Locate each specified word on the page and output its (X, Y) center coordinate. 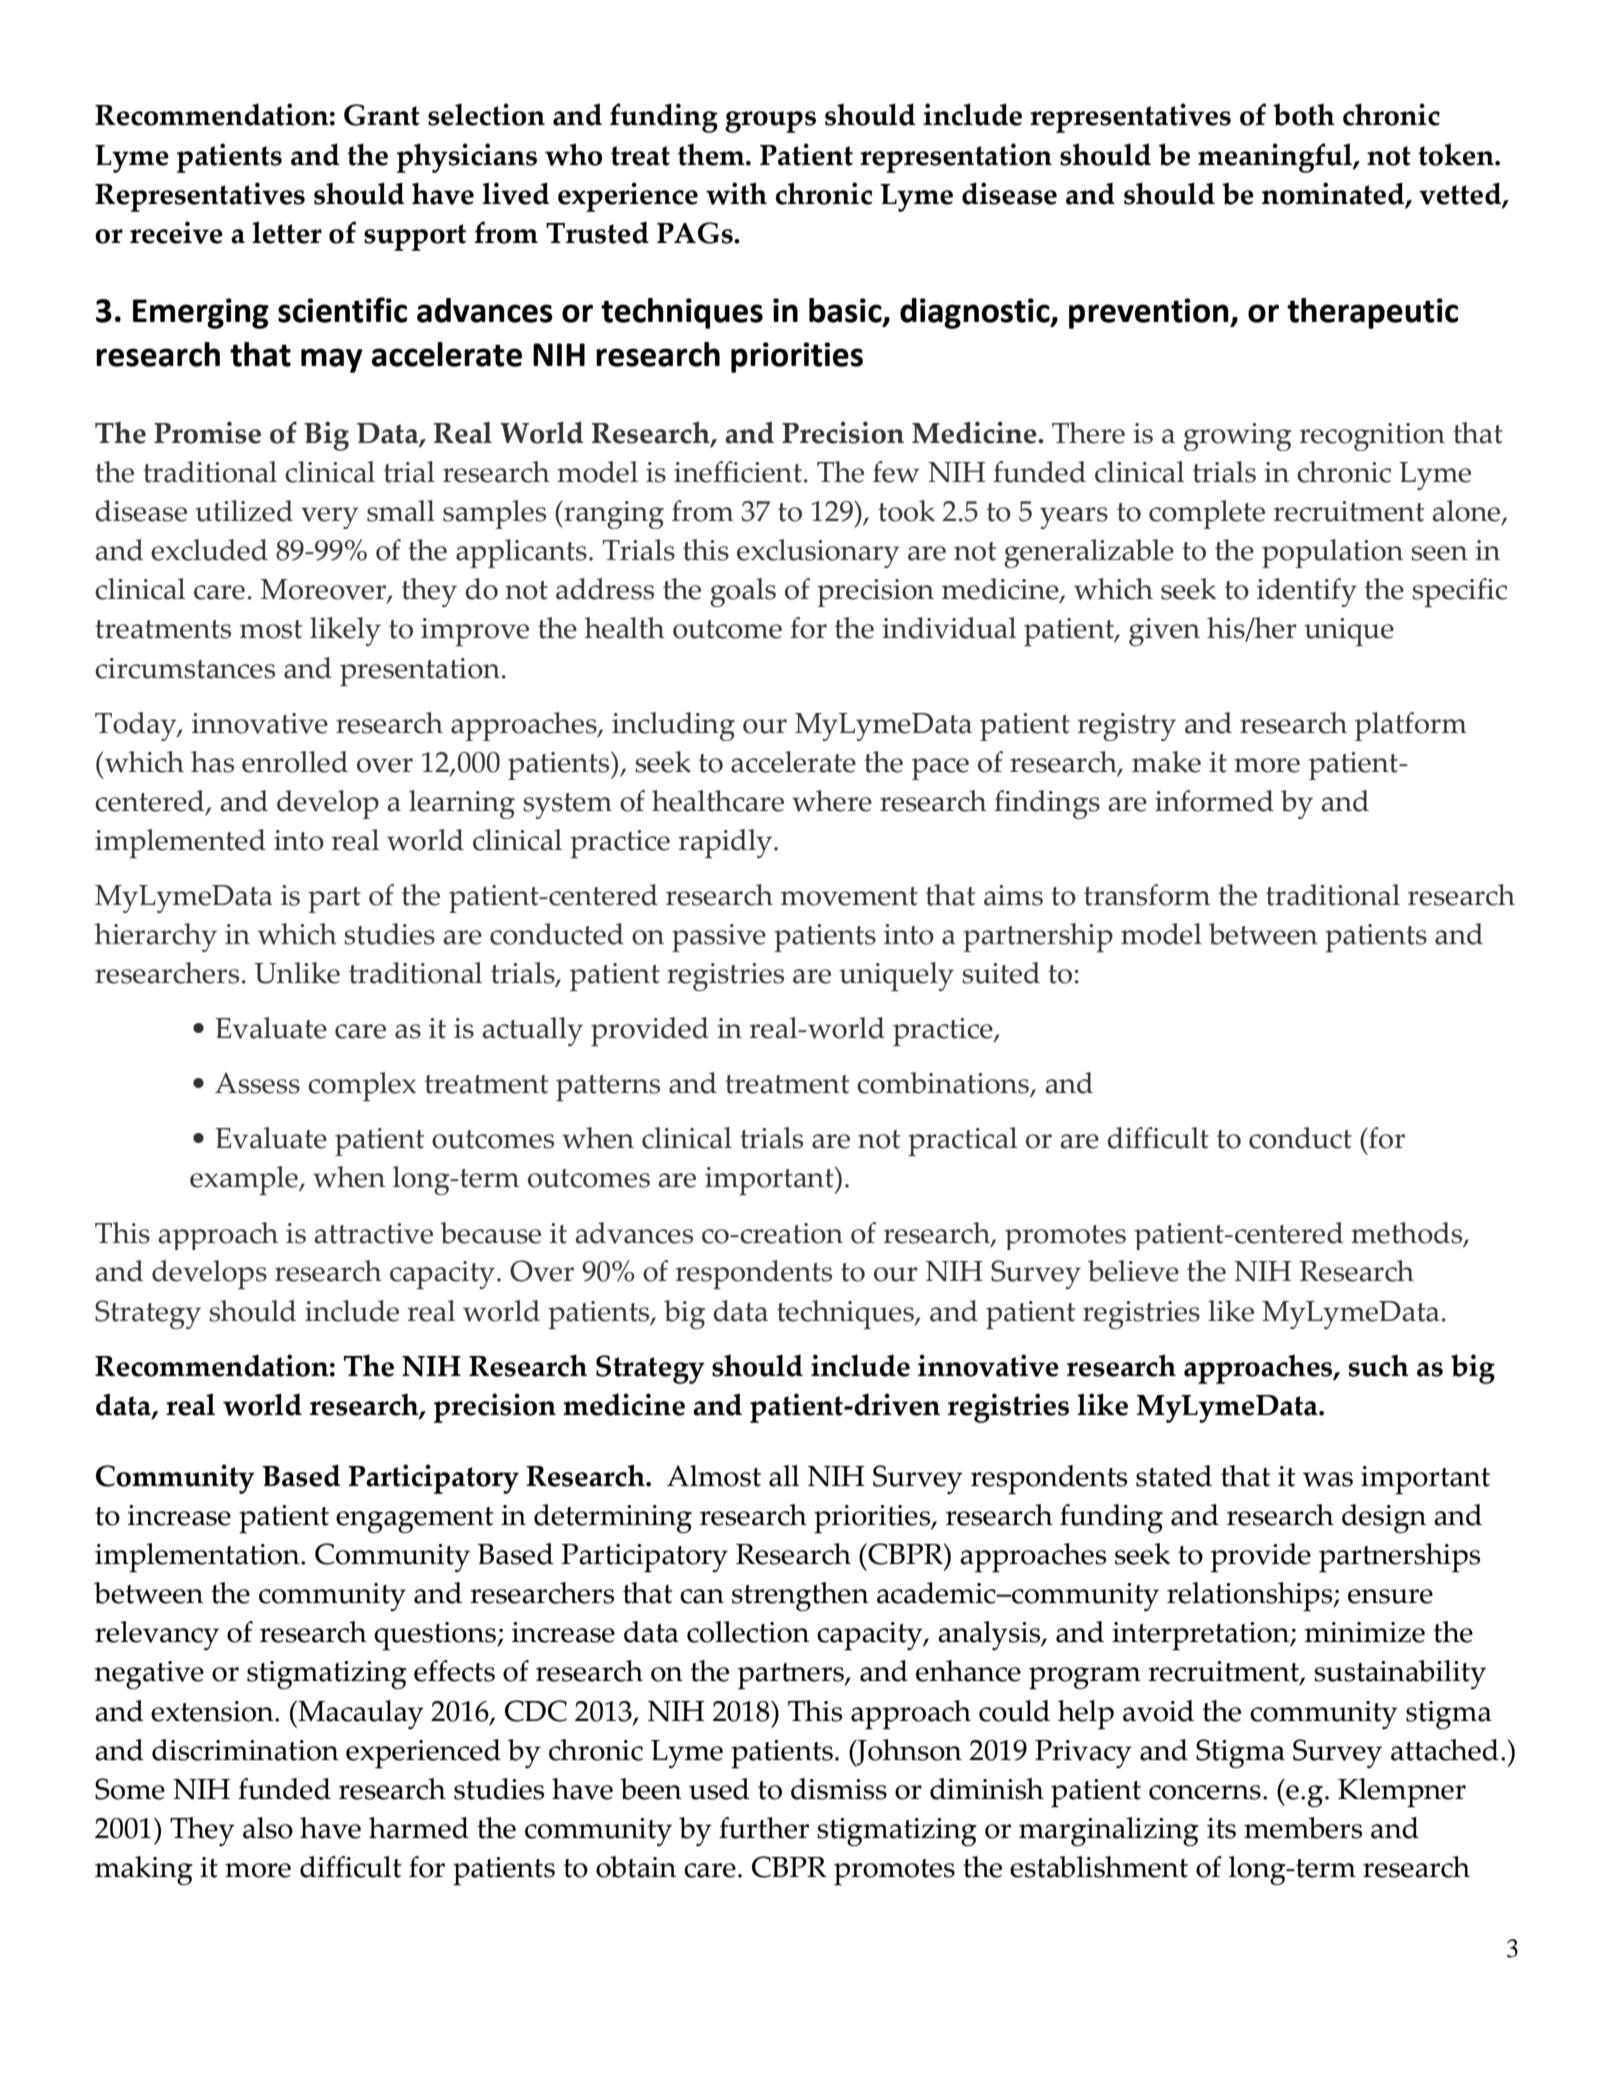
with (736, 193)
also (268, 1828)
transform (1147, 895)
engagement (415, 1520)
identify (1307, 592)
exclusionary (818, 553)
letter (287, 232)
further (764, 1828)
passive (719, 938)
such (1379, 1365)
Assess (257, 1083)
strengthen (800, 1596)
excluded (209, 550)
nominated (1334, 194)
